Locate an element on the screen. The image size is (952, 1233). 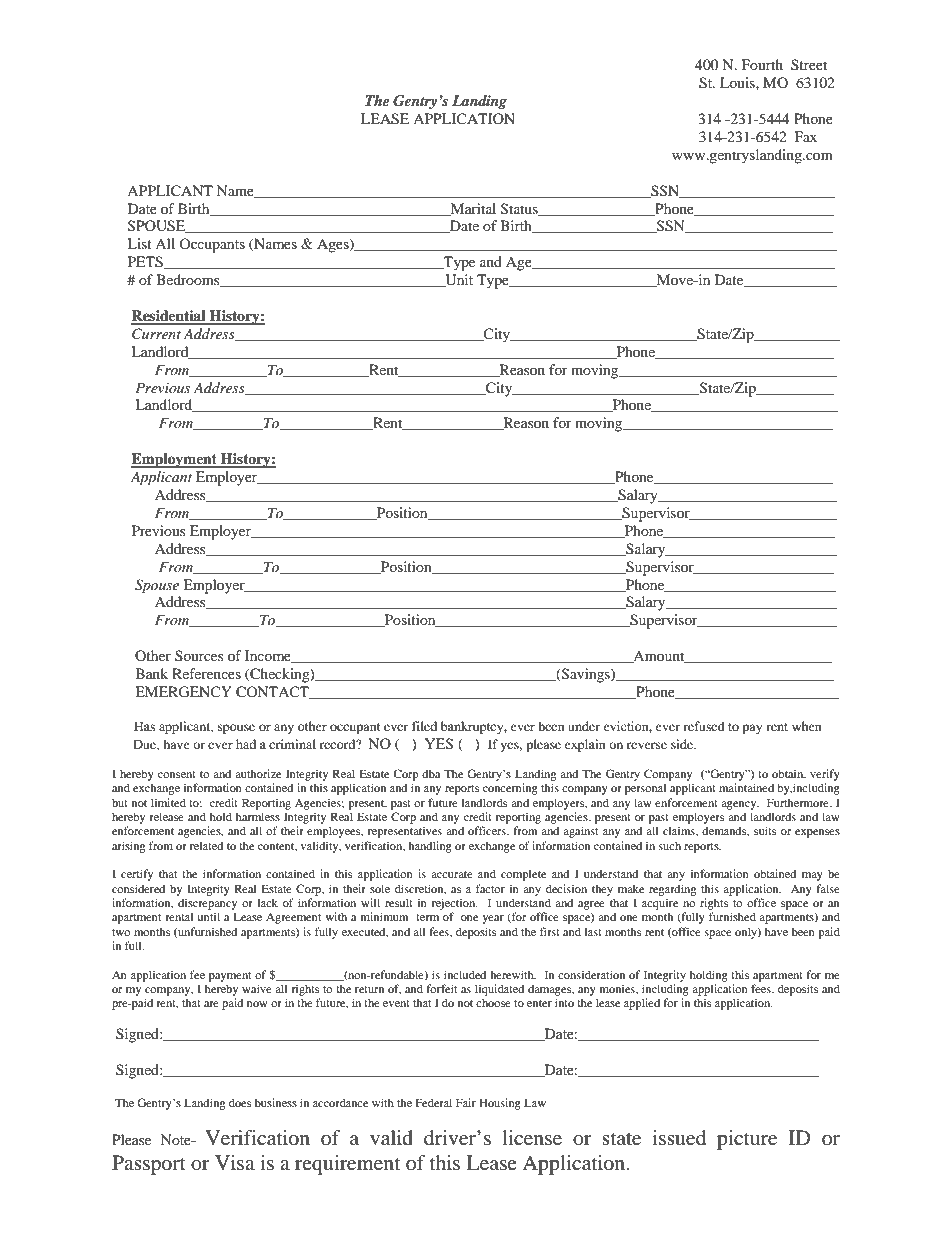
Employment is located at coordinates (175, 460).
